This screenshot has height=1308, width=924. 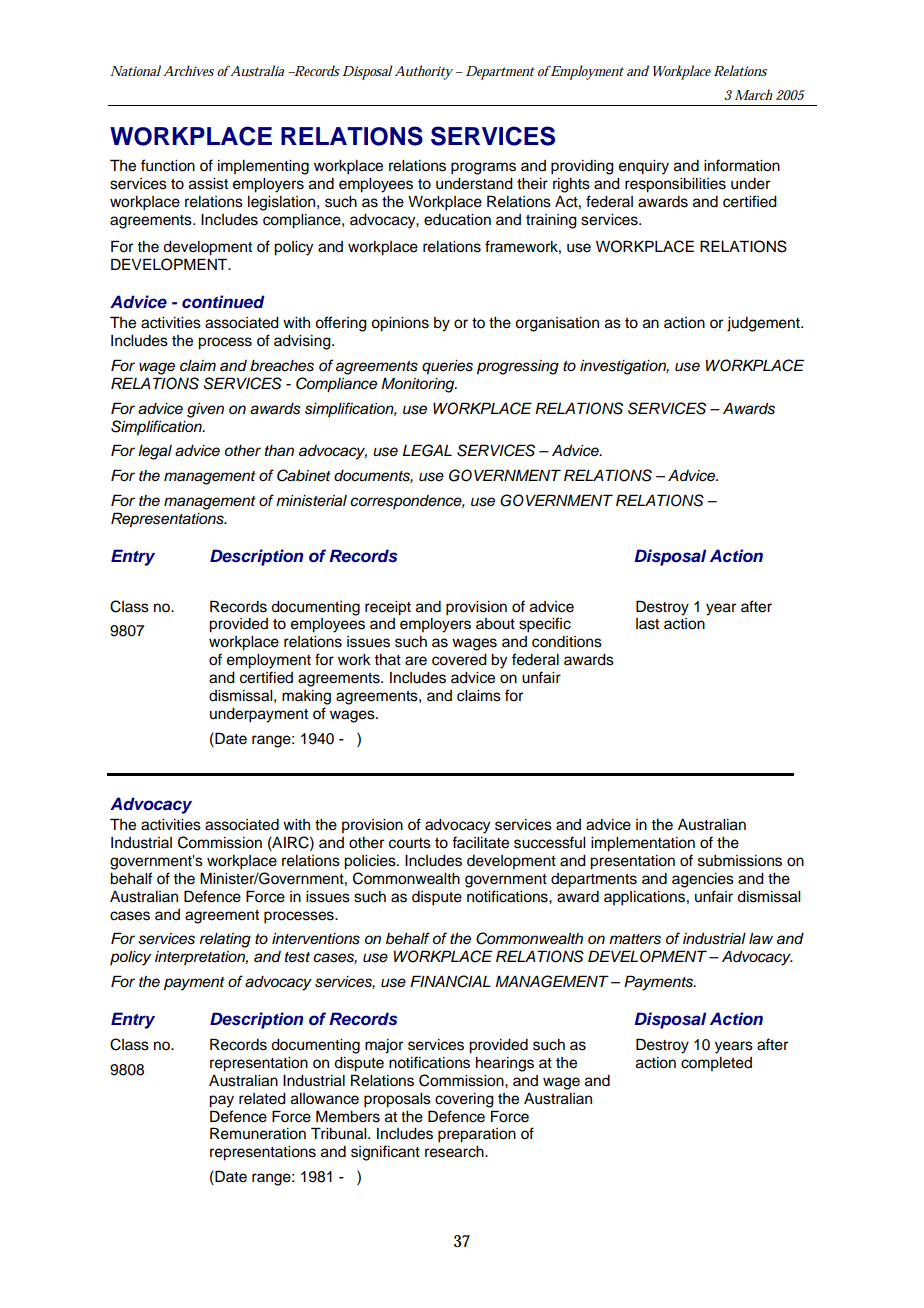 I want to click on facilitate, so click(x=480, y=842).
